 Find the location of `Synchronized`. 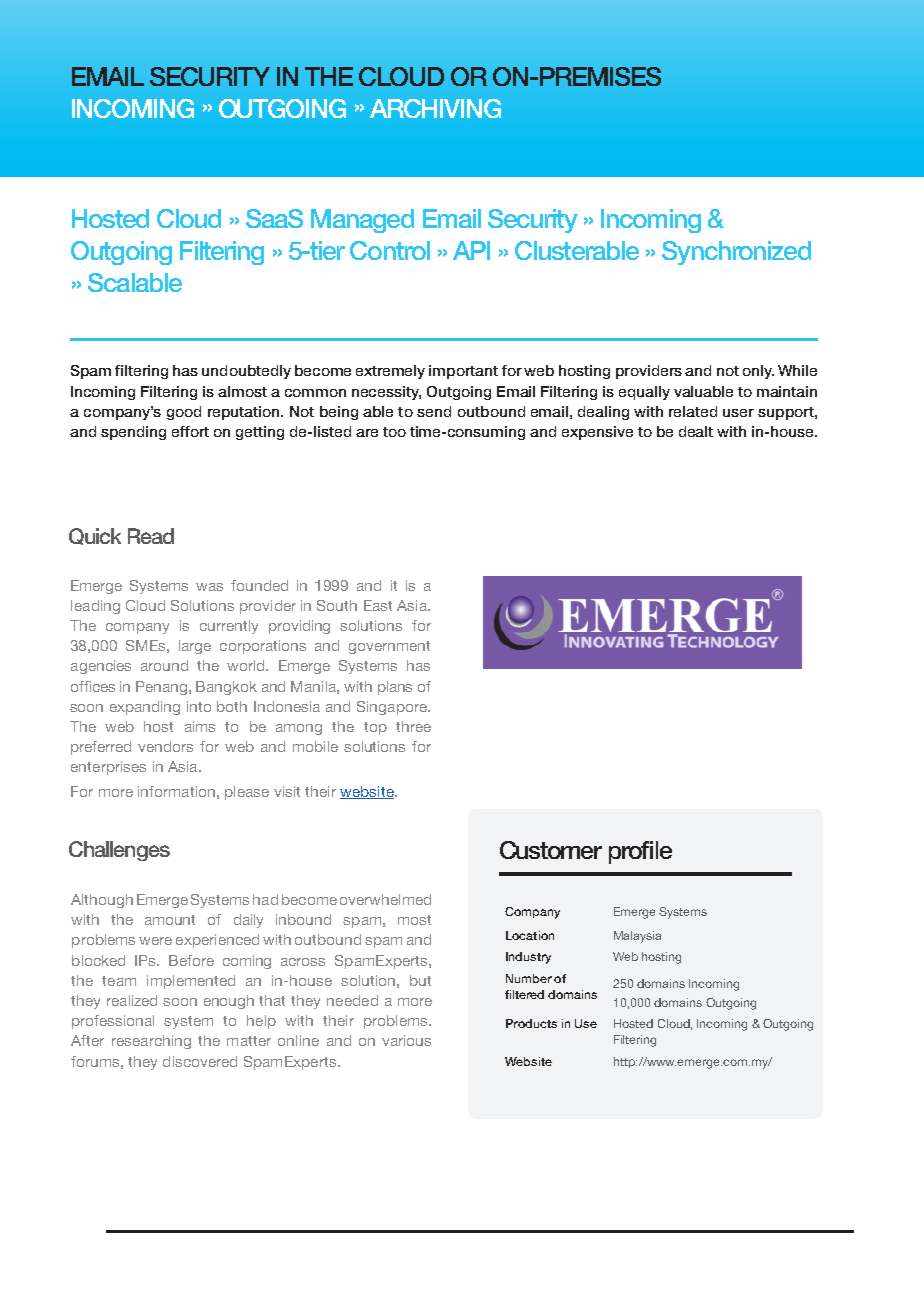

Synchronized is located at coordinates (736, 253).
